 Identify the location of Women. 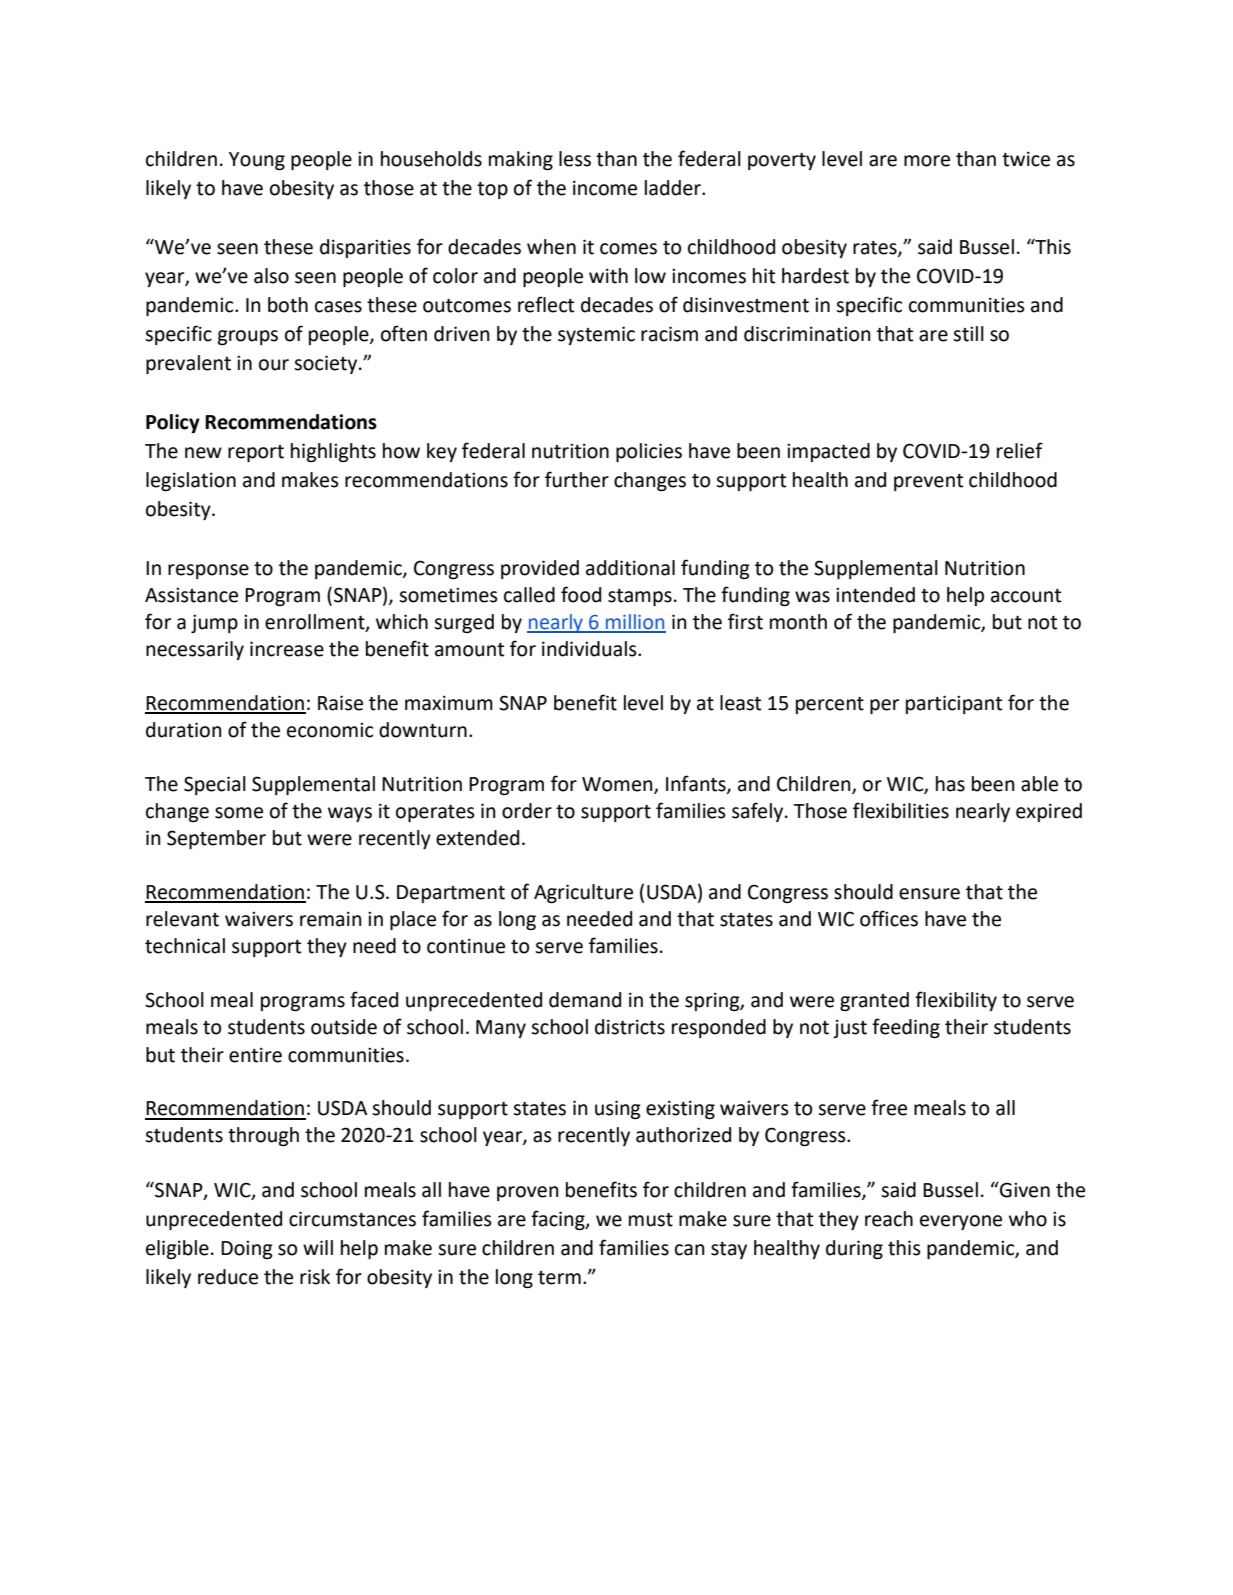
(618, 785).
